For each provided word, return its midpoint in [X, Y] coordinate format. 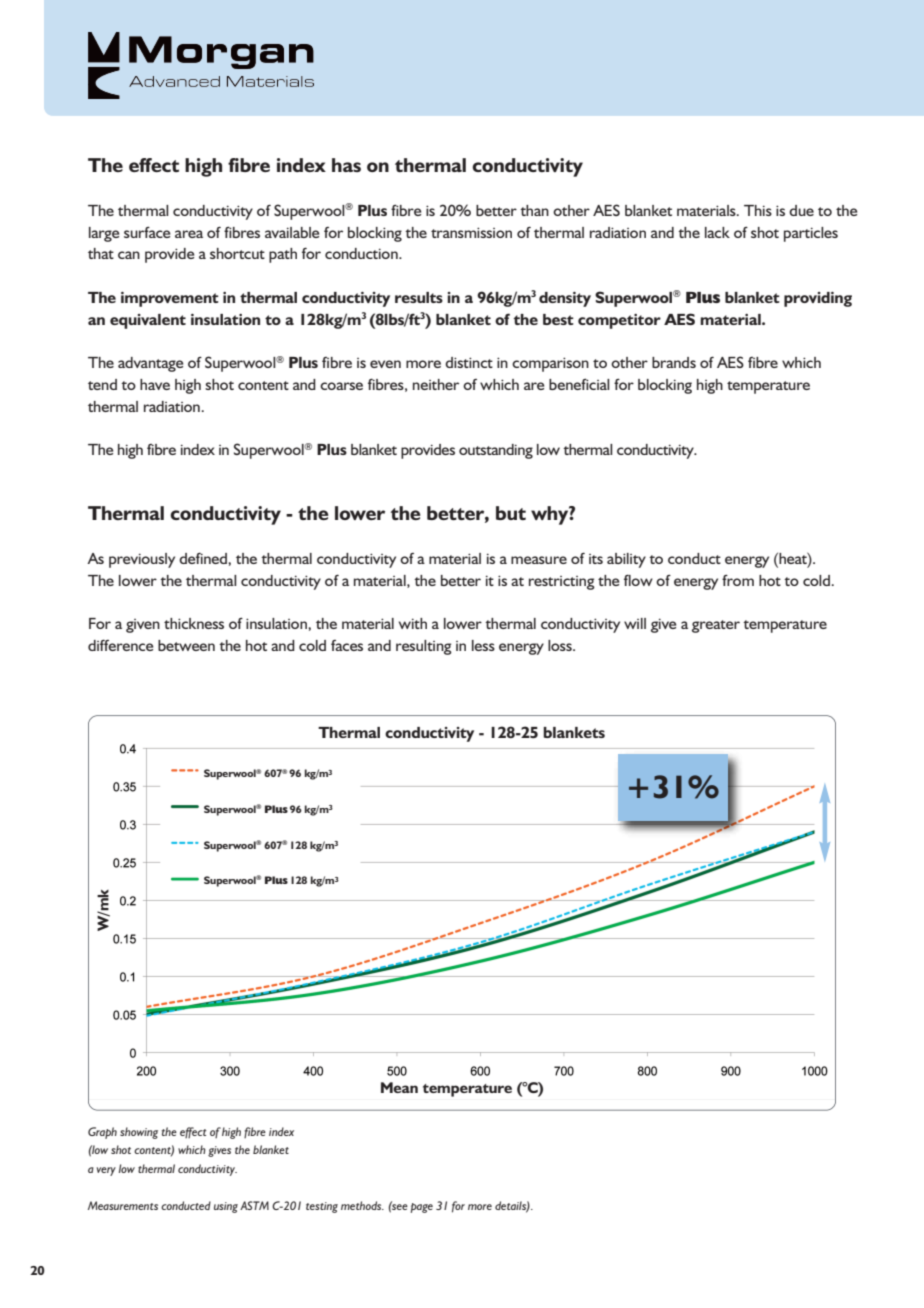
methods [362, 1205]
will [635, 623]
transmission [471, 232]
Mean [399, 1087]
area [189, 234]
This [758, 210]
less [483, 645]
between [186, 645]
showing [139, 1133]
